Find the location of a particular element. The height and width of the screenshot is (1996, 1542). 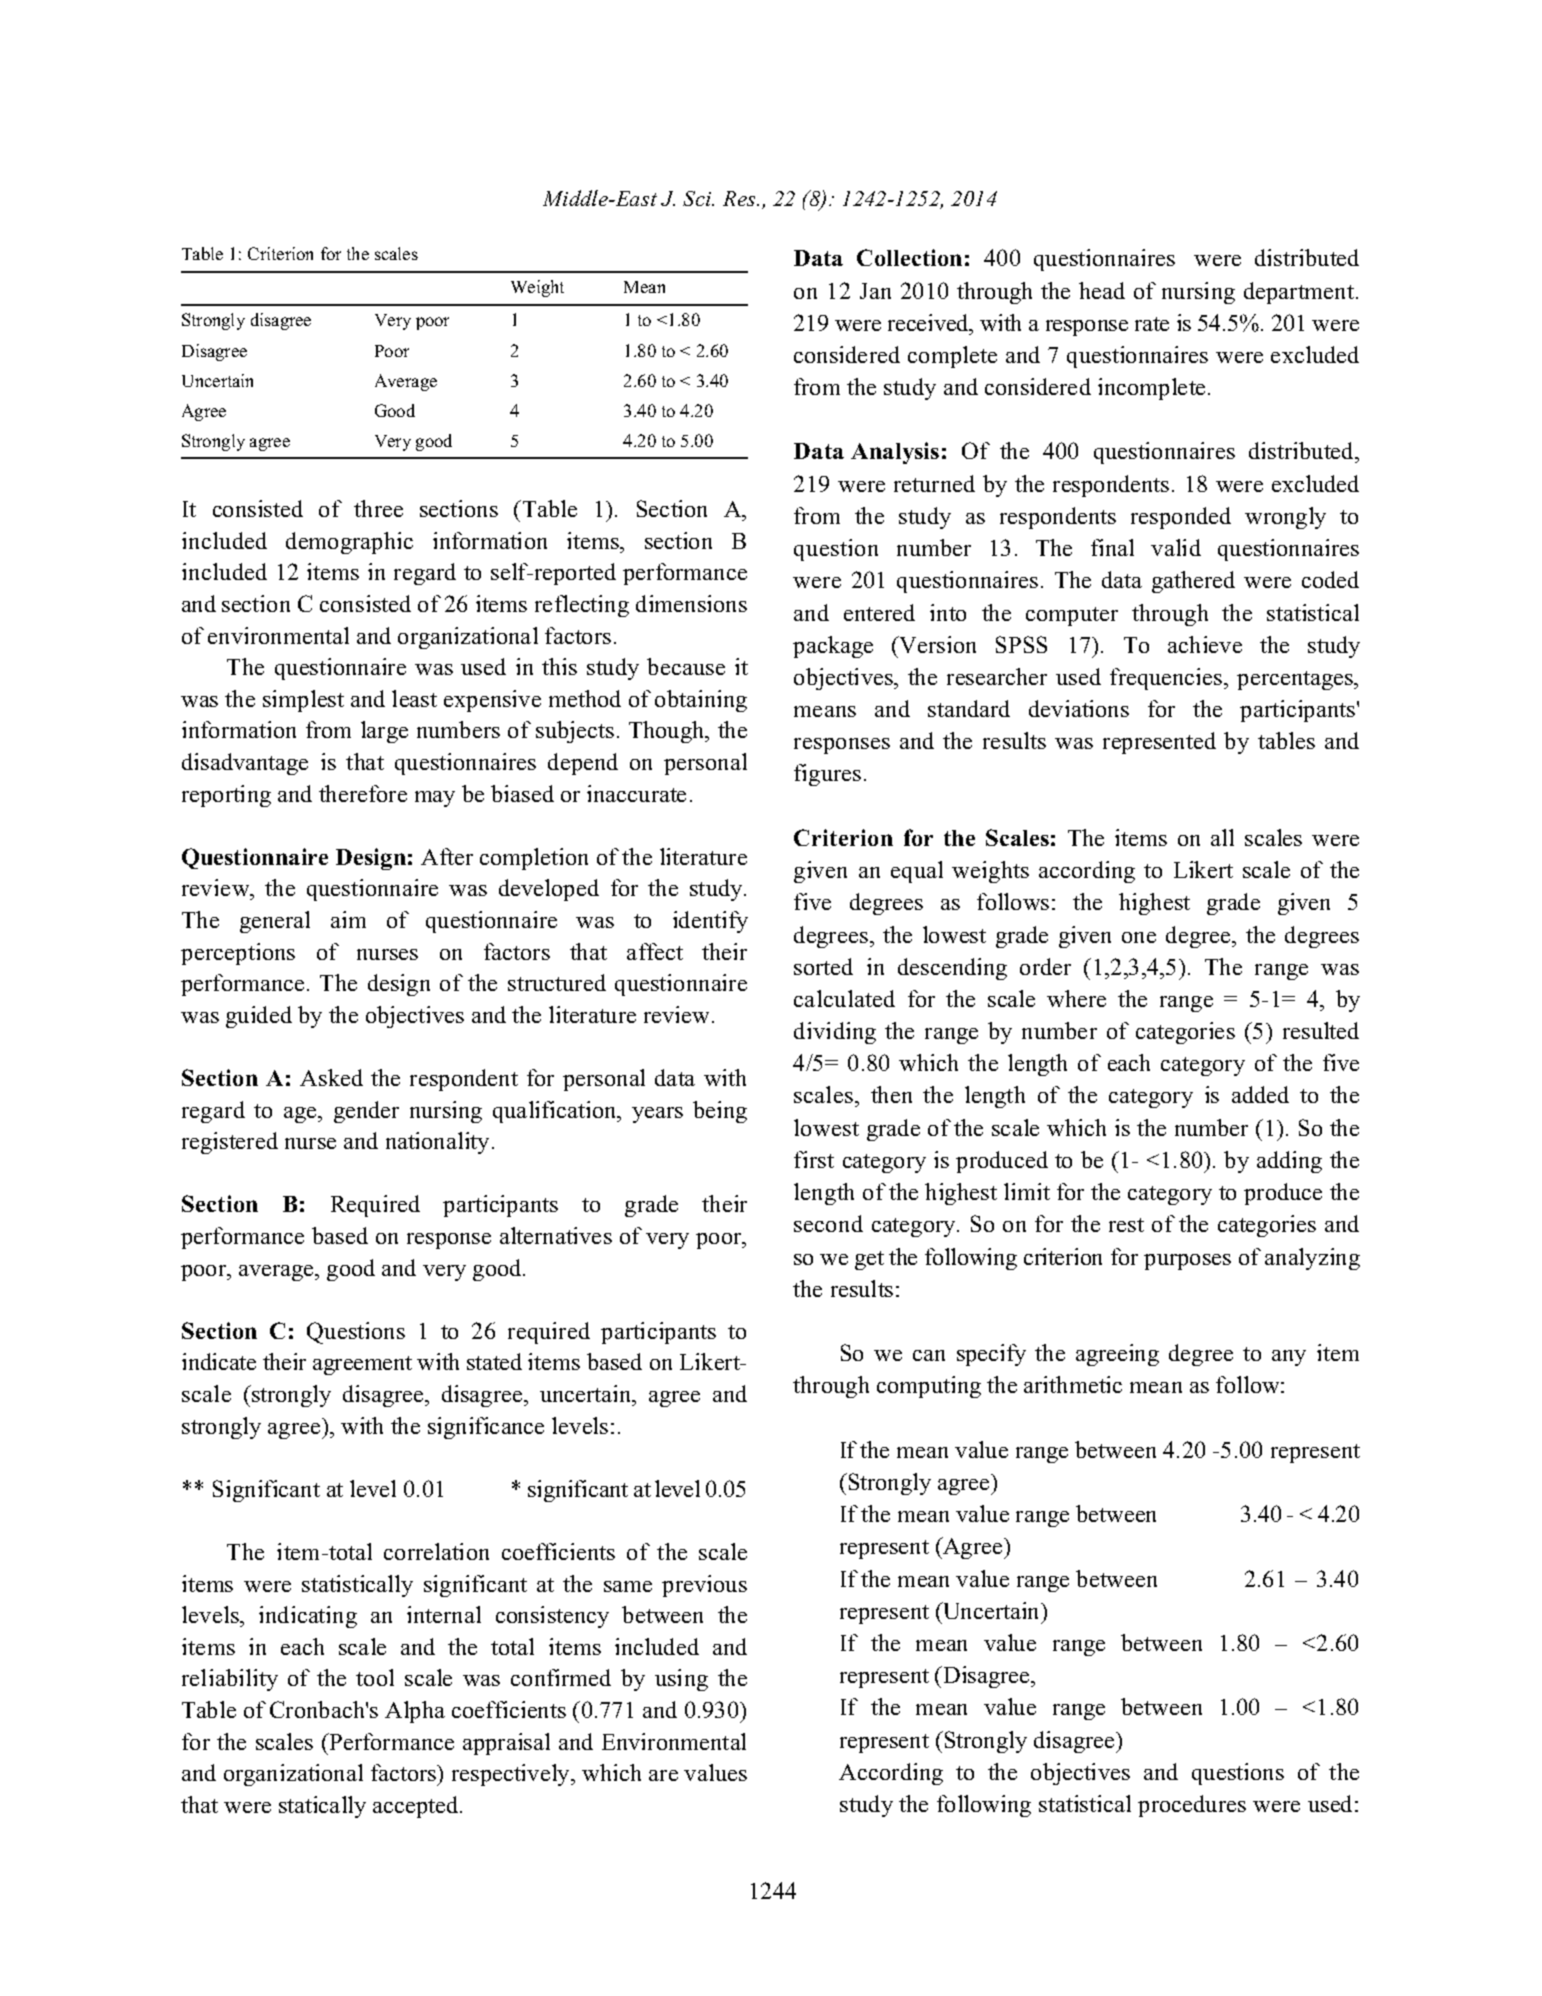

Sci is located at coordinates (698, 198).
